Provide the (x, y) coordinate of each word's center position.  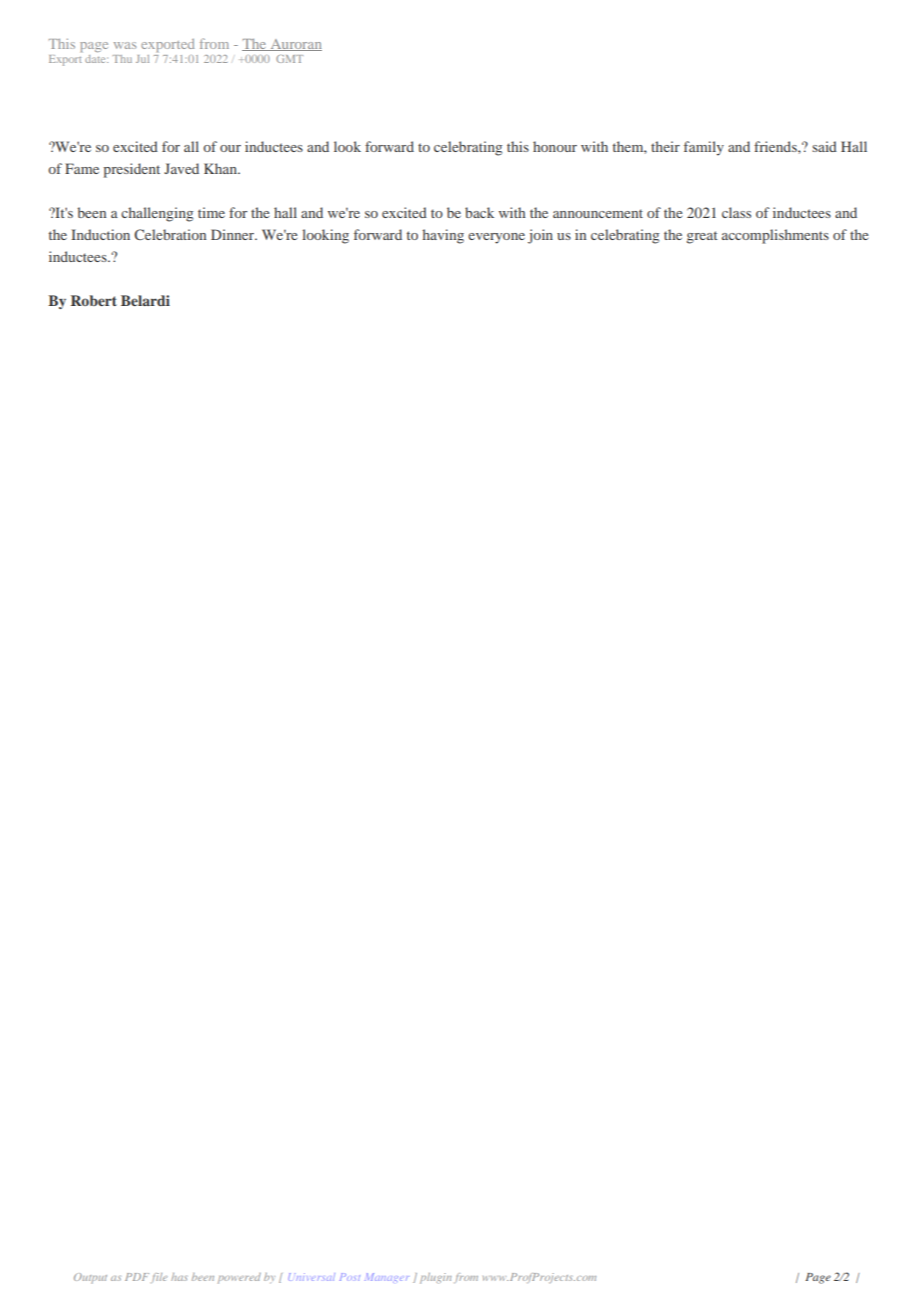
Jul (142, 59)
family (704, 148)
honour (555, 146)
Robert (94, 300)
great (702, 237)
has (179, 1277)
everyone (496, 238)
